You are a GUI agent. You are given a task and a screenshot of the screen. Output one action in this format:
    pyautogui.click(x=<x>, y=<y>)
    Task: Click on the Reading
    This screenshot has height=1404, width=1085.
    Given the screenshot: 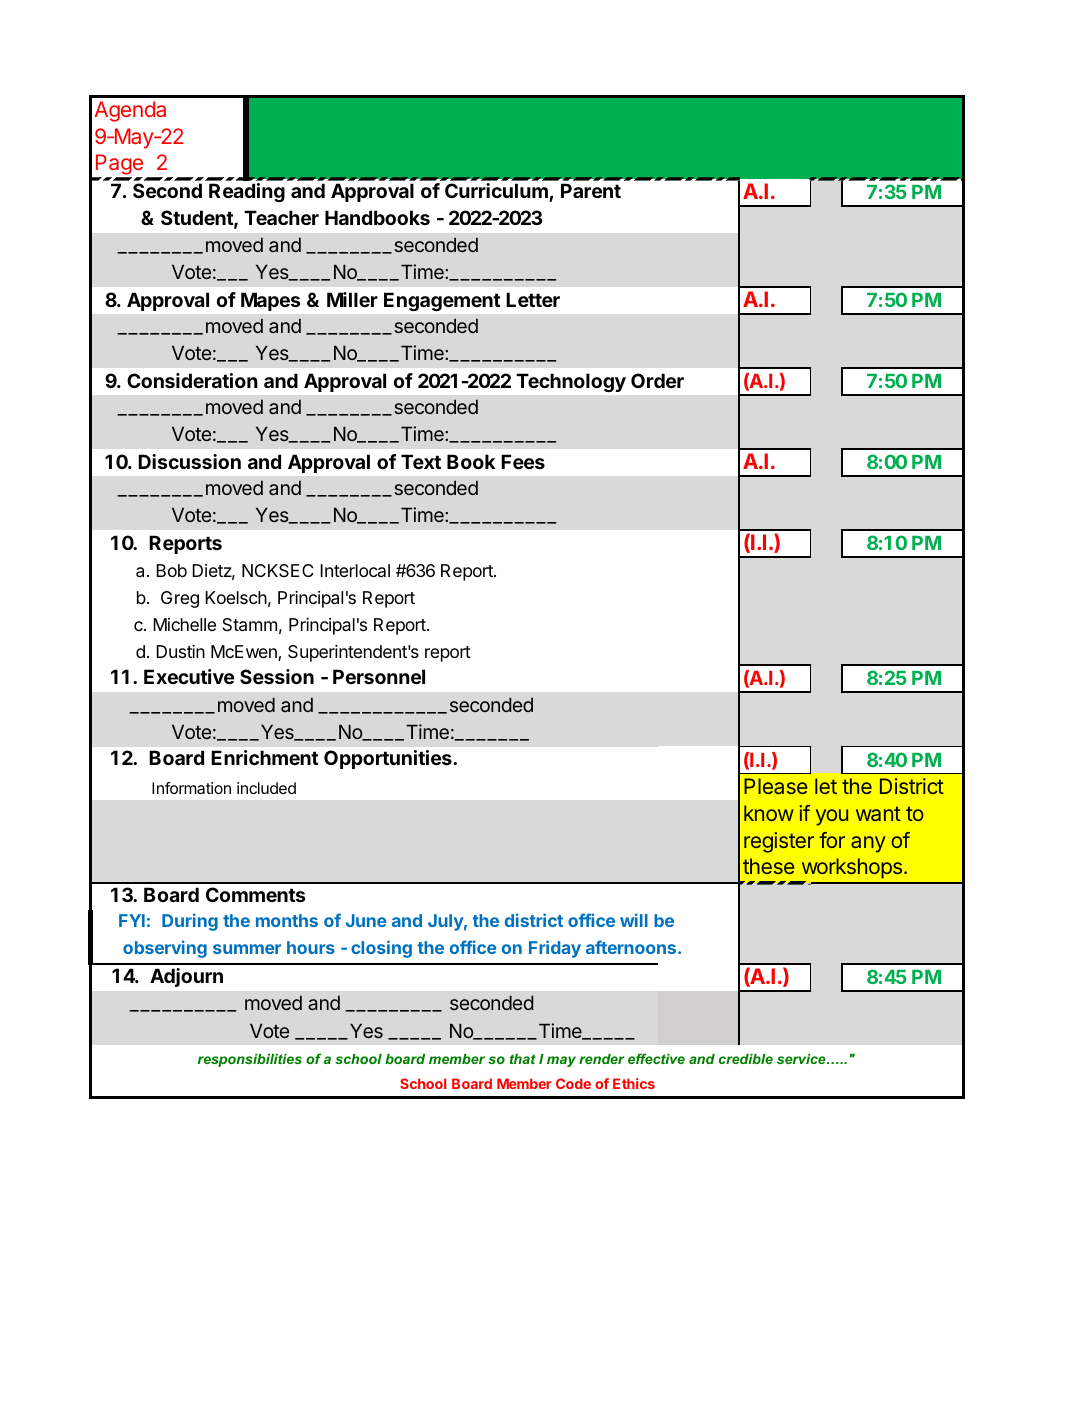 What is the action you would take?
    pyautogui.click(x=247, y=192)
